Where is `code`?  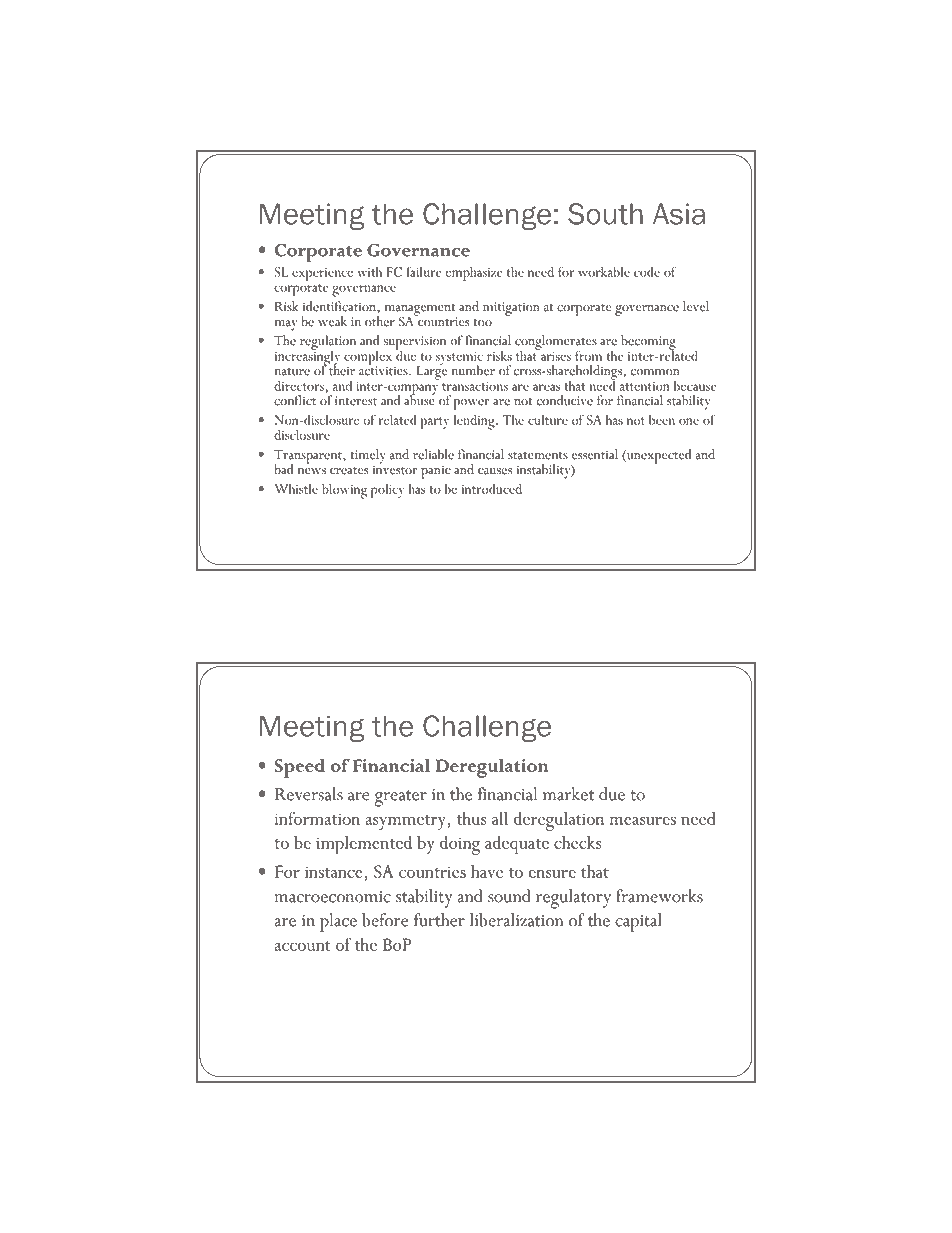 code is located at coordinates (647, 271).
